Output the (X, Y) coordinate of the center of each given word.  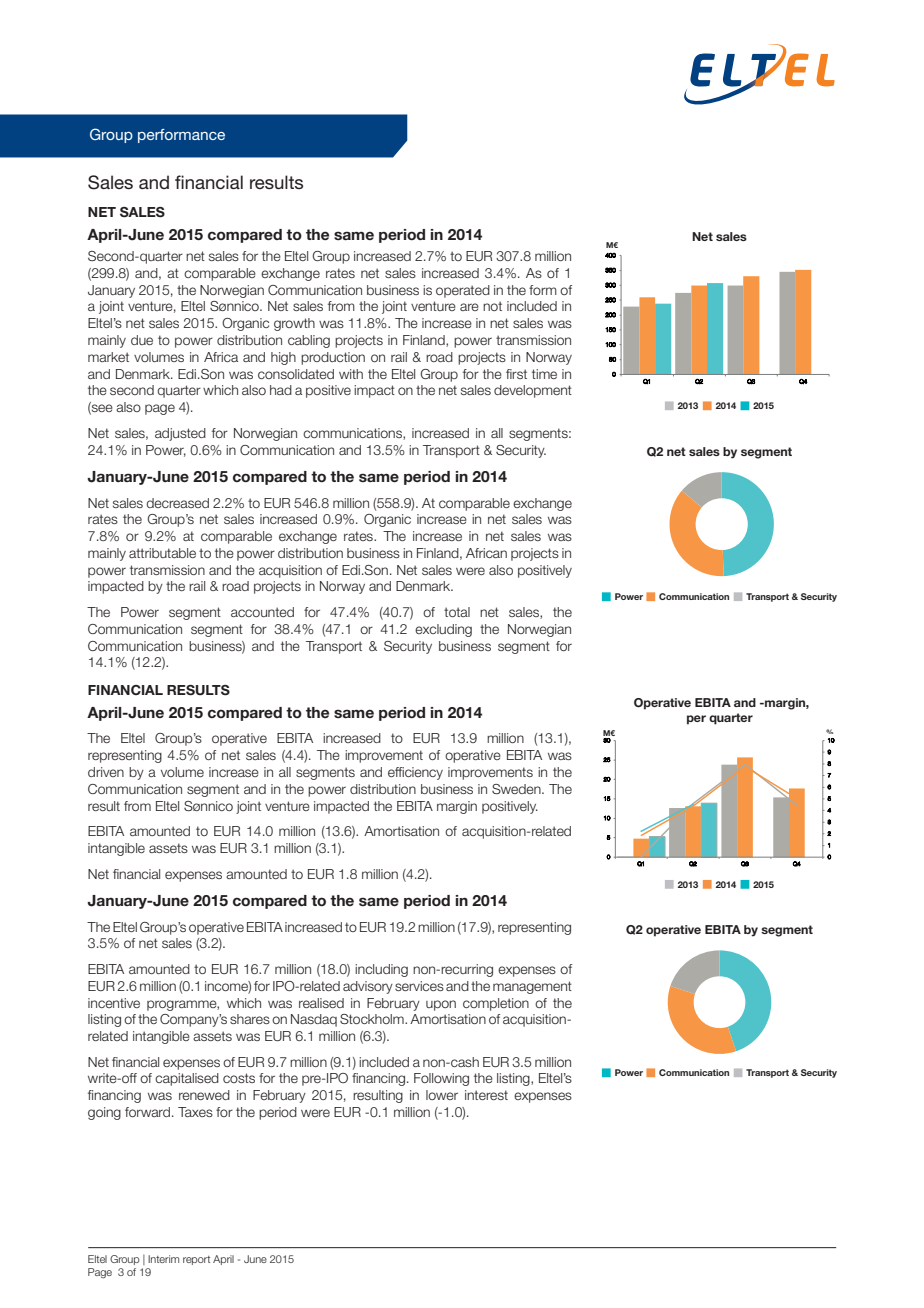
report (196, 1260)
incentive (114, 1003)
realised (321, 1003)
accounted (262, 612)
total (457, 612)
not (492, 306)
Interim (163, 1259)
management (532, 987)
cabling (309, 341)
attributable (162, 553)
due (142, 340)
